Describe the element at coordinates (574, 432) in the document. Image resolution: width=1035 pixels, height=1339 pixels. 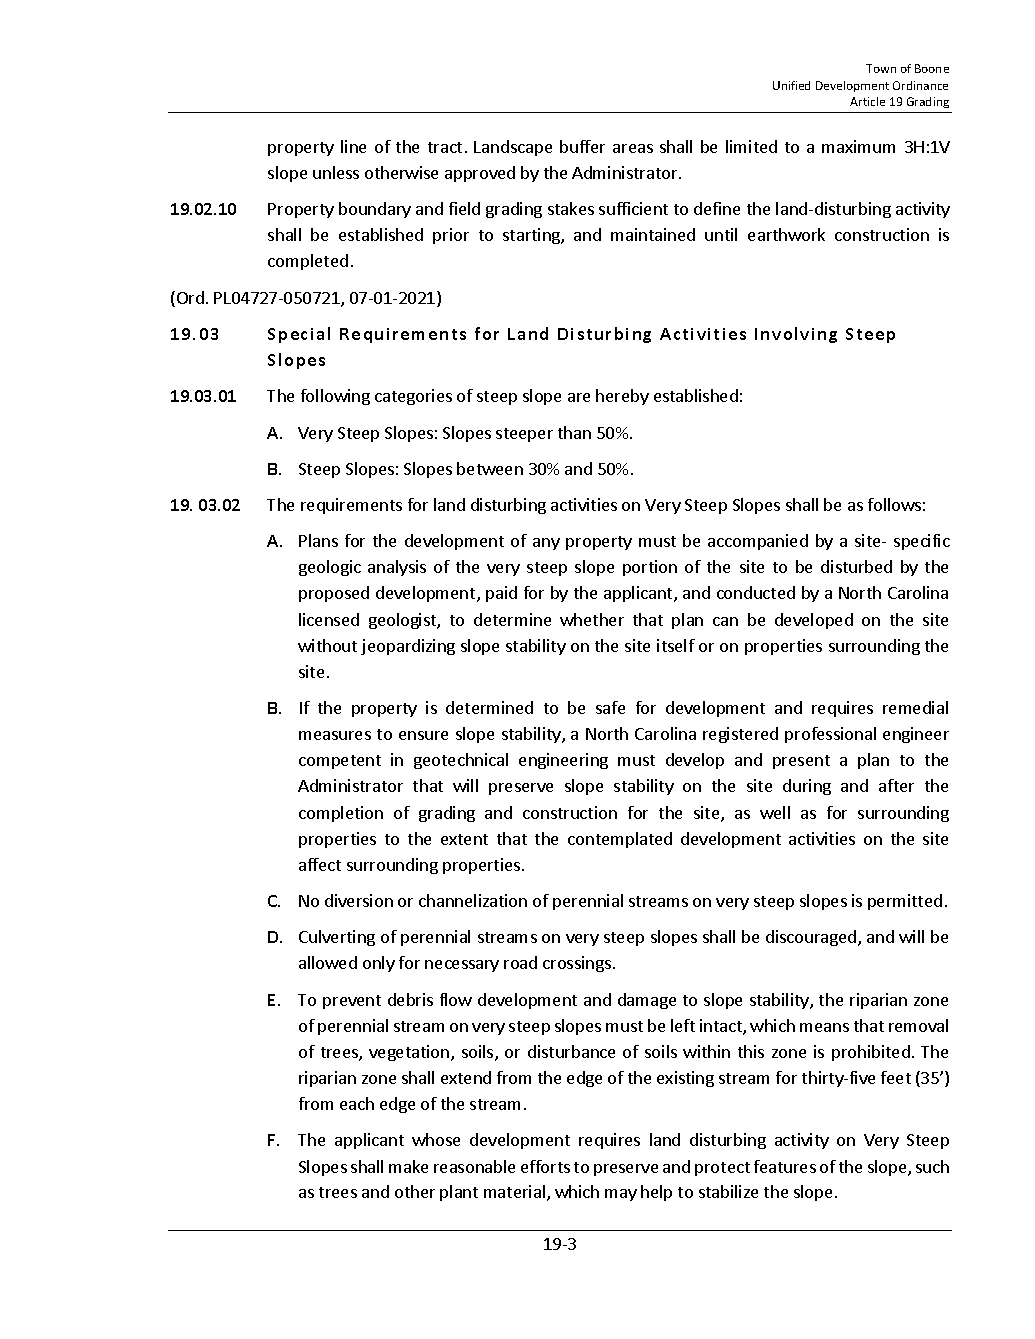
I see `than` at that location.
